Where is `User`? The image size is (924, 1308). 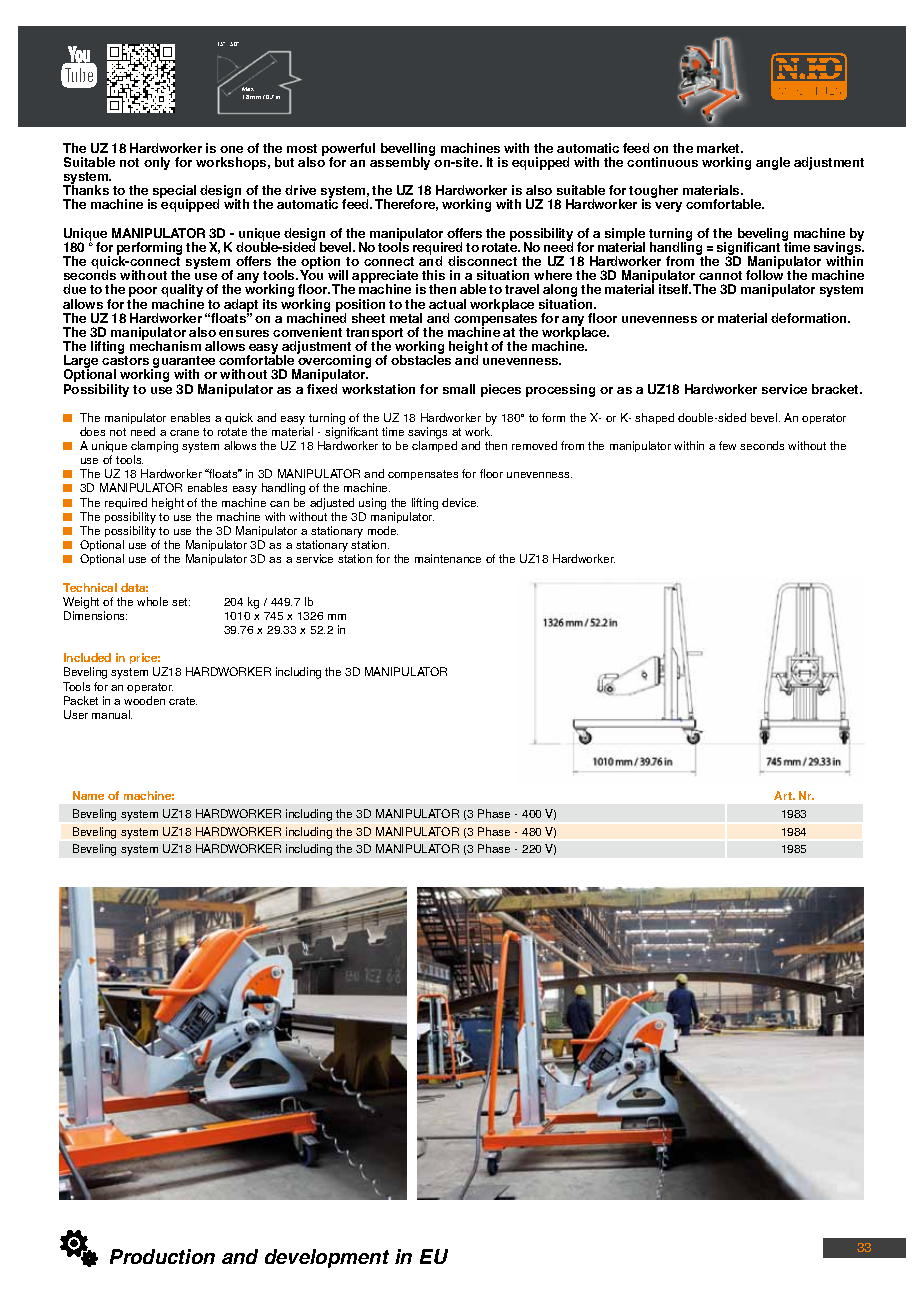
User is located at coordinates (76, 714).
